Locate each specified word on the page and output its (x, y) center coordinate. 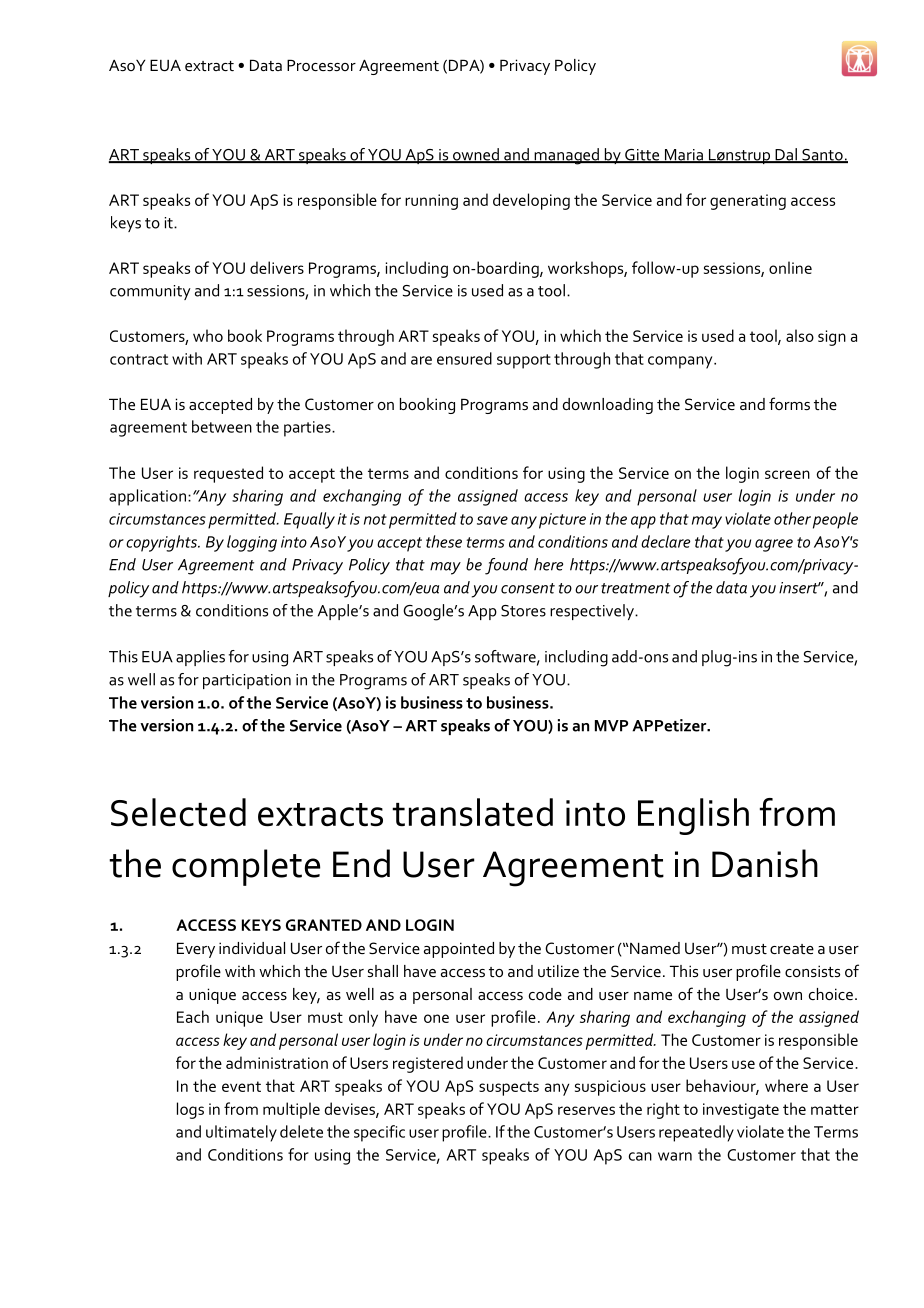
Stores (523, 611)
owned (476, 155)
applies (200, 658)
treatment (635, 588)
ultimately (241, 1133)
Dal (786, 155)
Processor (321, 65)
